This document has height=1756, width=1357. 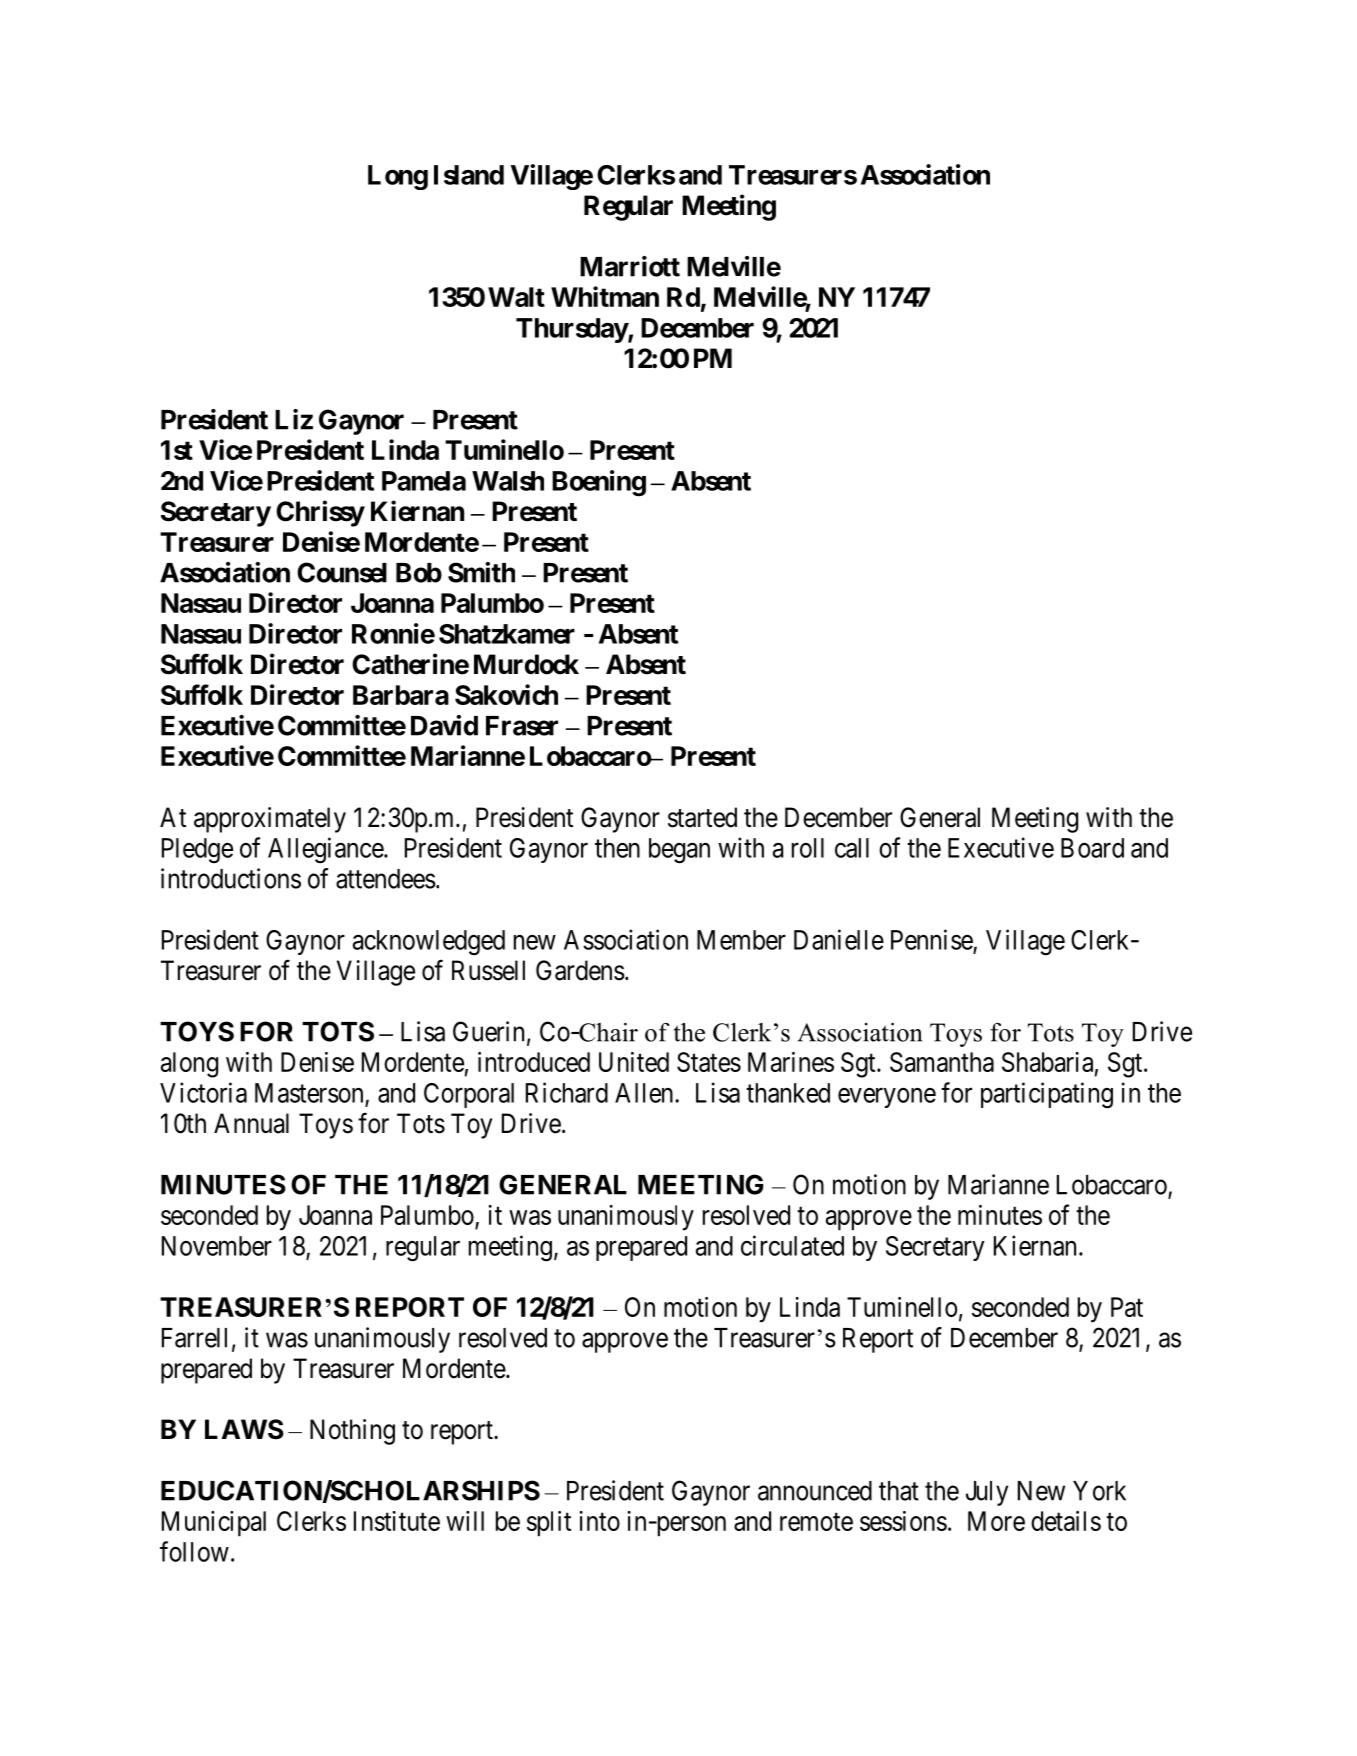 I want to click on into, so click(x=599, y=1521).
